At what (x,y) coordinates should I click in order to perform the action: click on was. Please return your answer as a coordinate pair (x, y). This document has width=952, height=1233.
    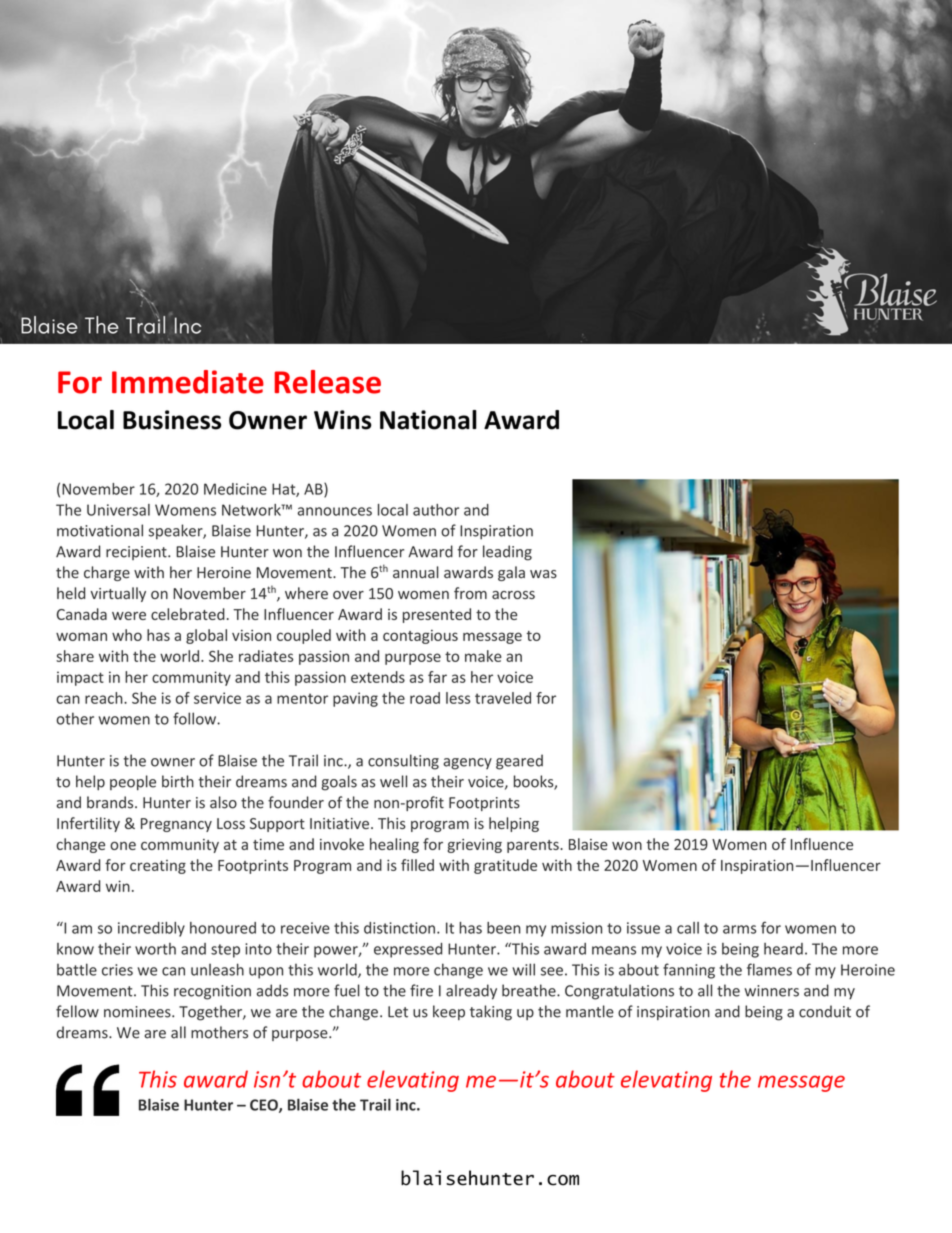
    Looking at the image, I should click on (543, 574).
